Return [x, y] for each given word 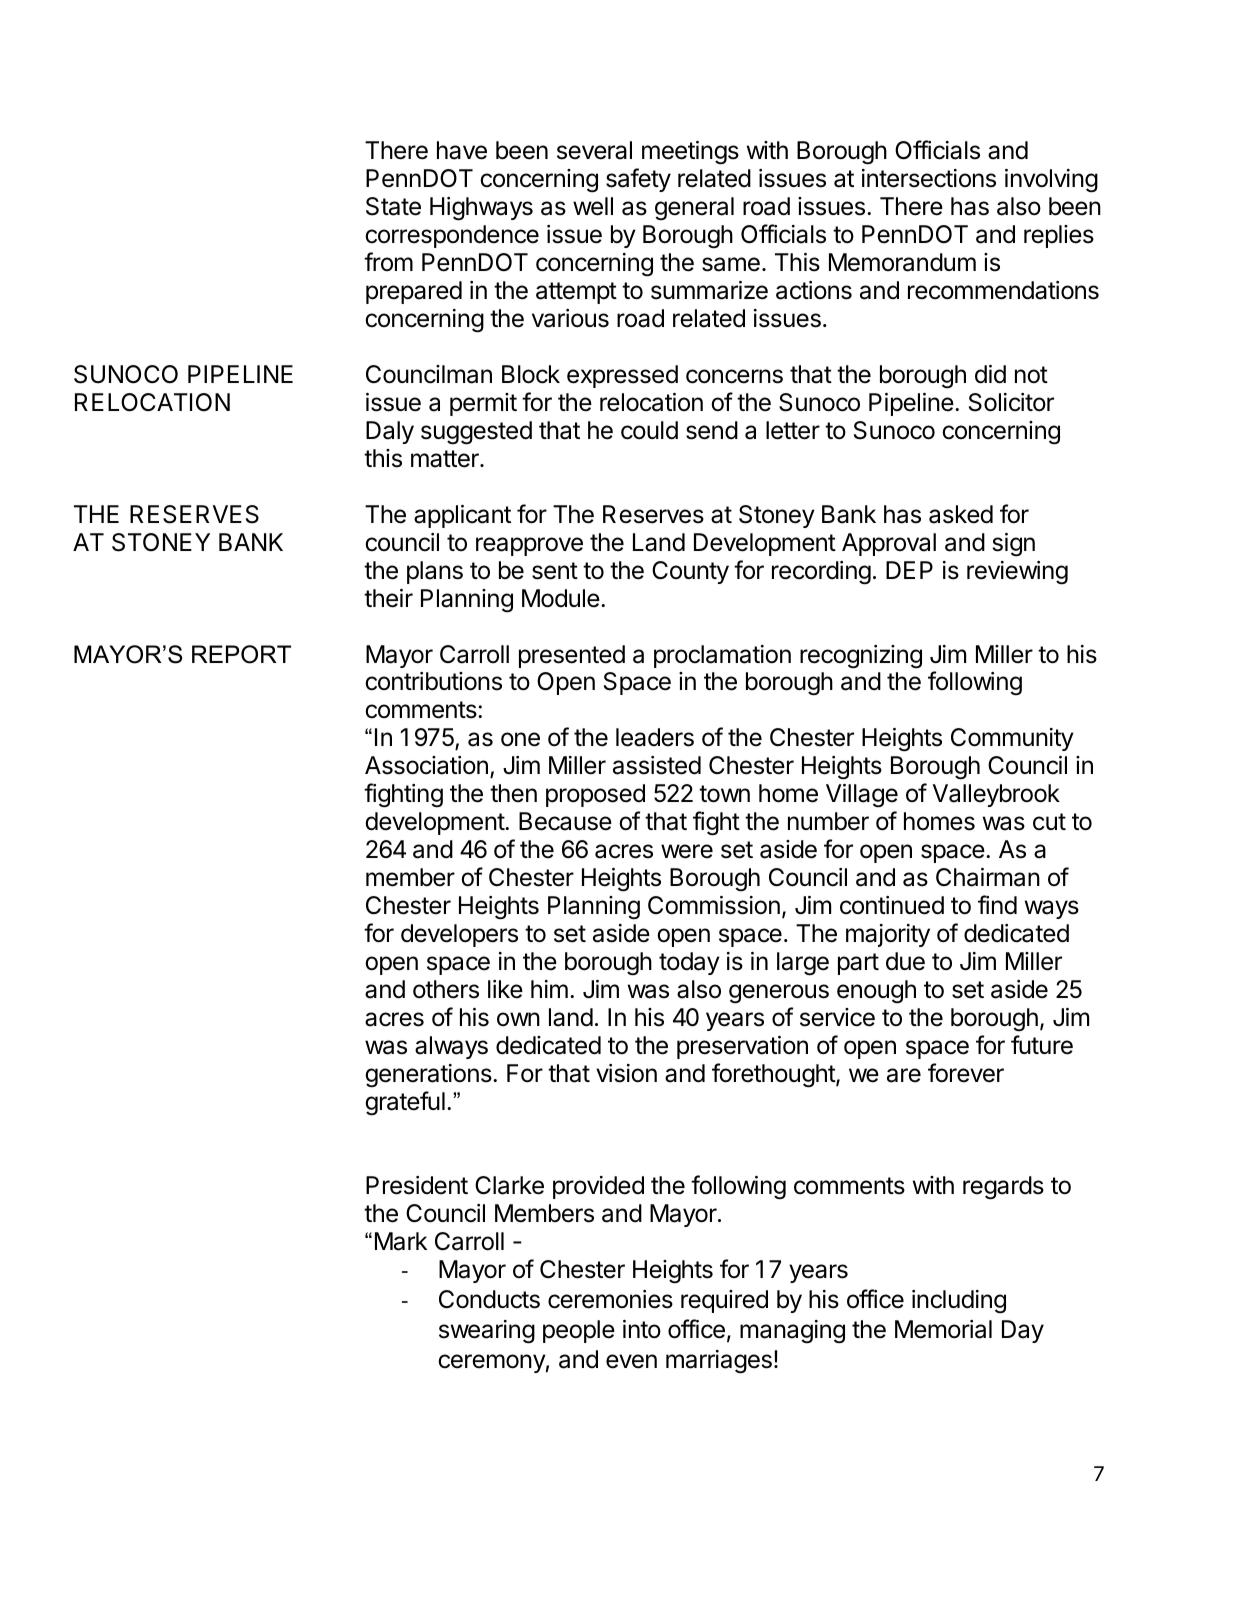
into [642, 1329]
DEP [909, 570]
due [905, 961]
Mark [401, 1241]
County [690, 572]
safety [638, 180]
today [689, 963]
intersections [929, 178]
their [388, 598]
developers [459, 935]
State [393, 206]
